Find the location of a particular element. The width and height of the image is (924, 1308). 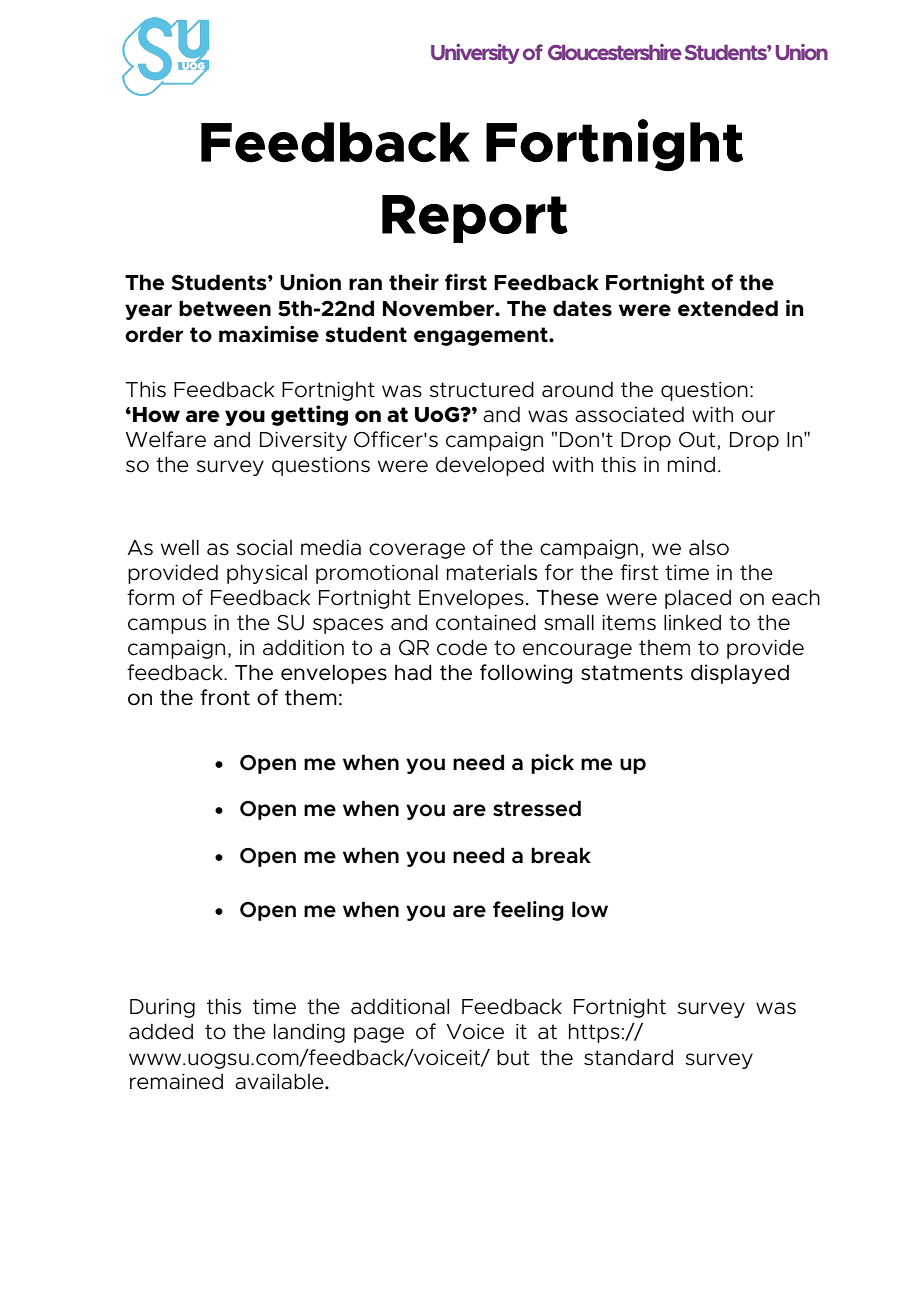

How is located at coordinates (156, 415).
